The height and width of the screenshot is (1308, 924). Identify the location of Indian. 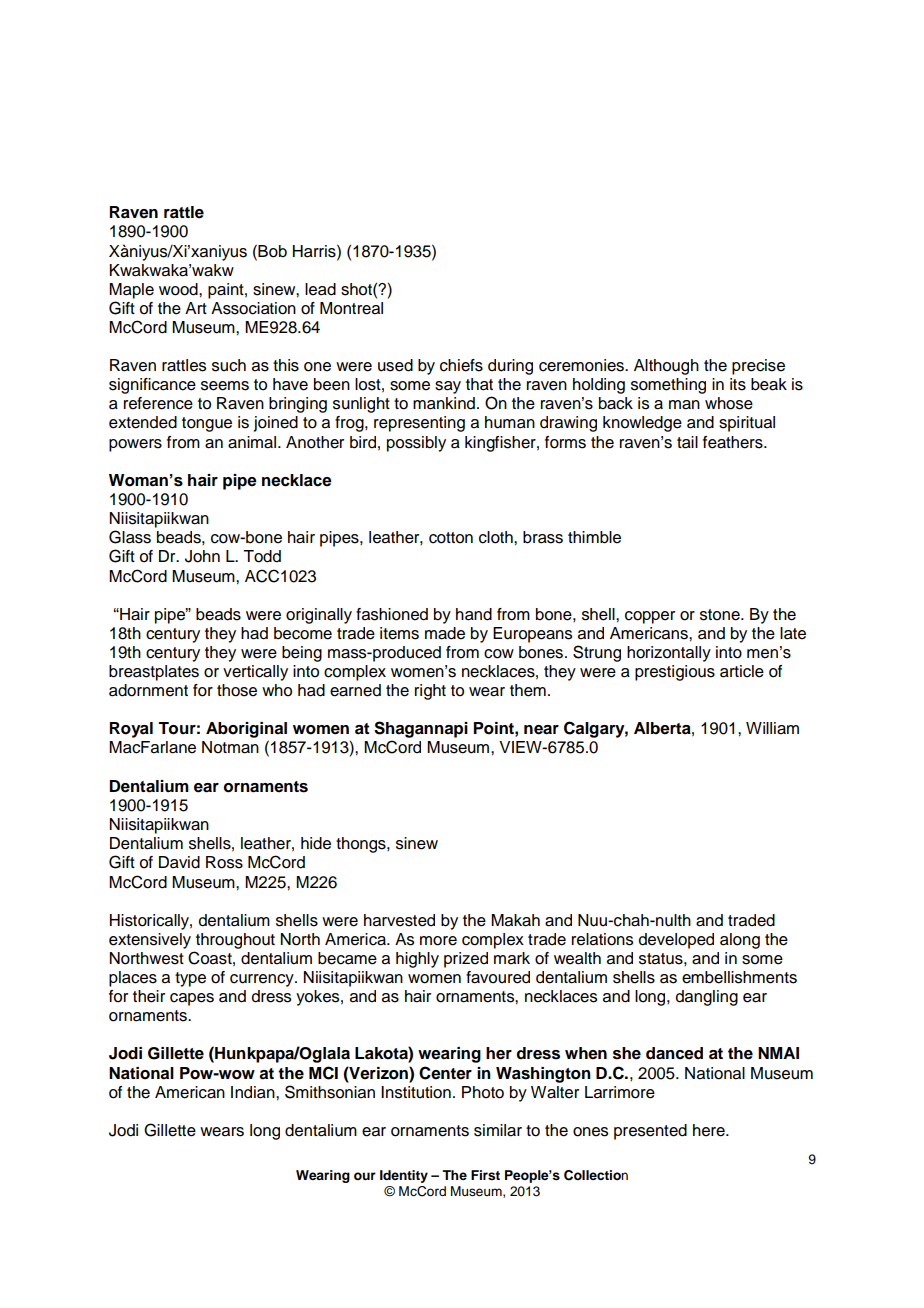
(254, 1092).
